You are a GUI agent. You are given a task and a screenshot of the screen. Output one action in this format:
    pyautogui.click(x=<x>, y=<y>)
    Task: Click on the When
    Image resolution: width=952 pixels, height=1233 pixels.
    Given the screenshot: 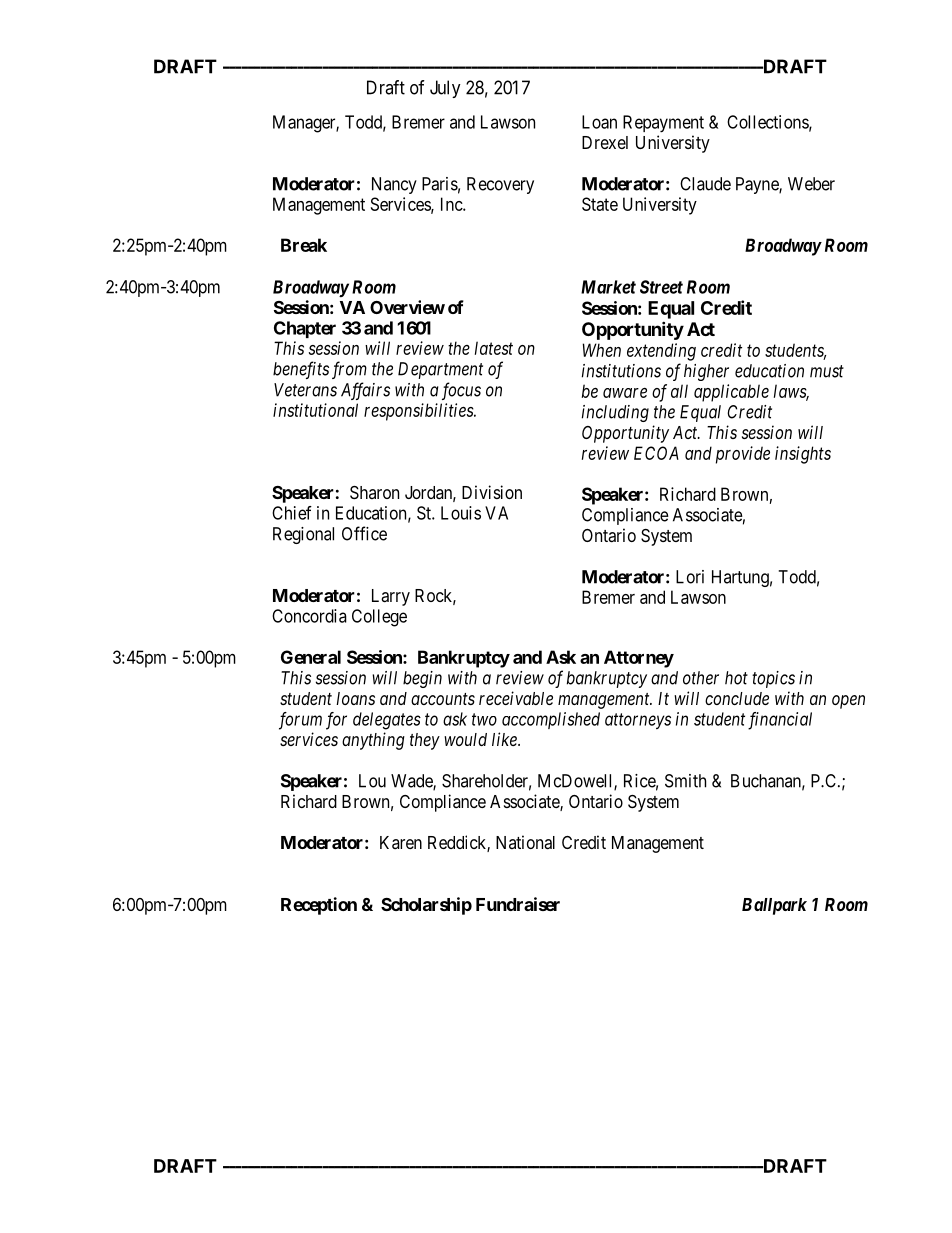 What is the action you would take?
    pyautogui.click(x=601, y=350)
